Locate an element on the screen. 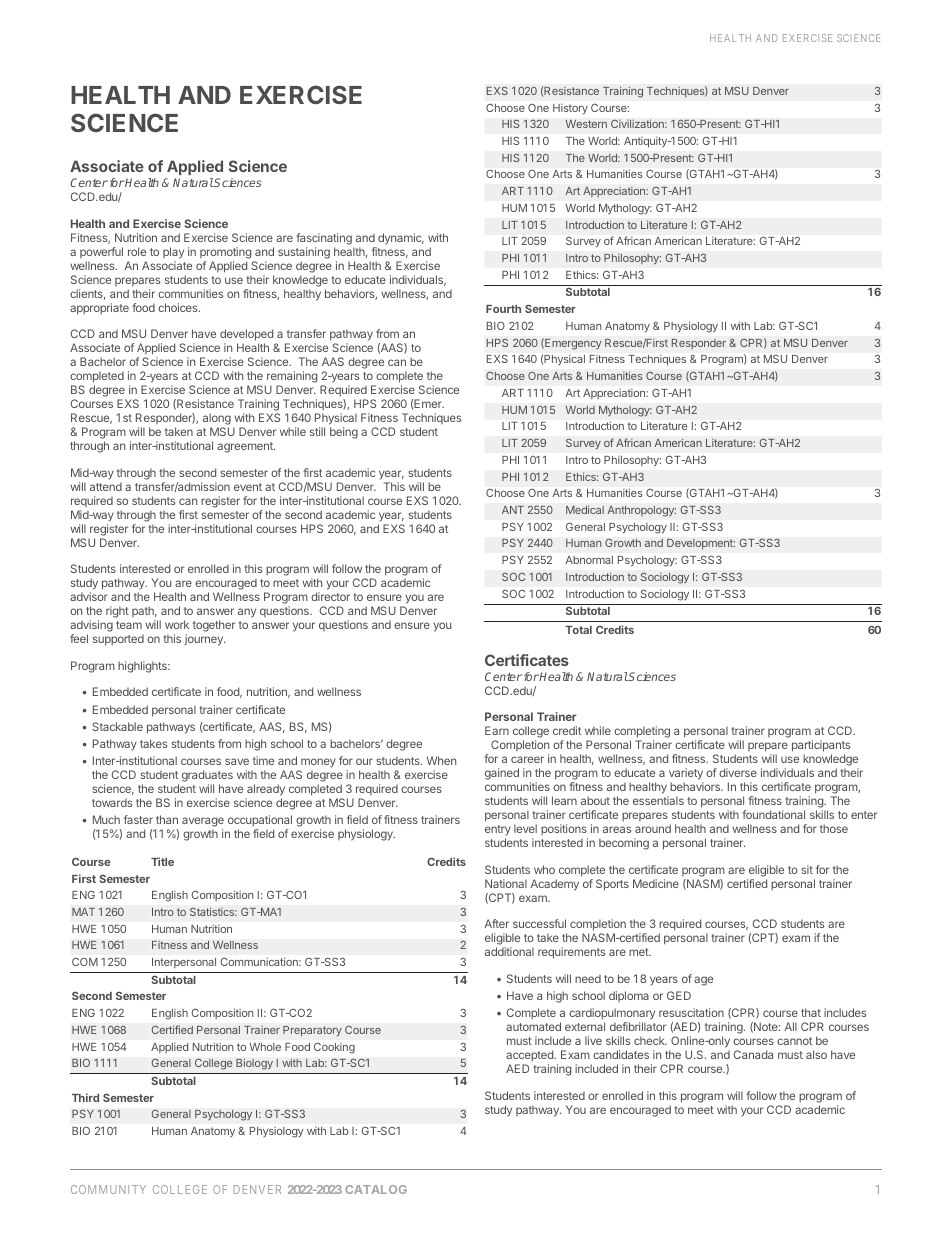  director is located at coordinates (330, 596).
